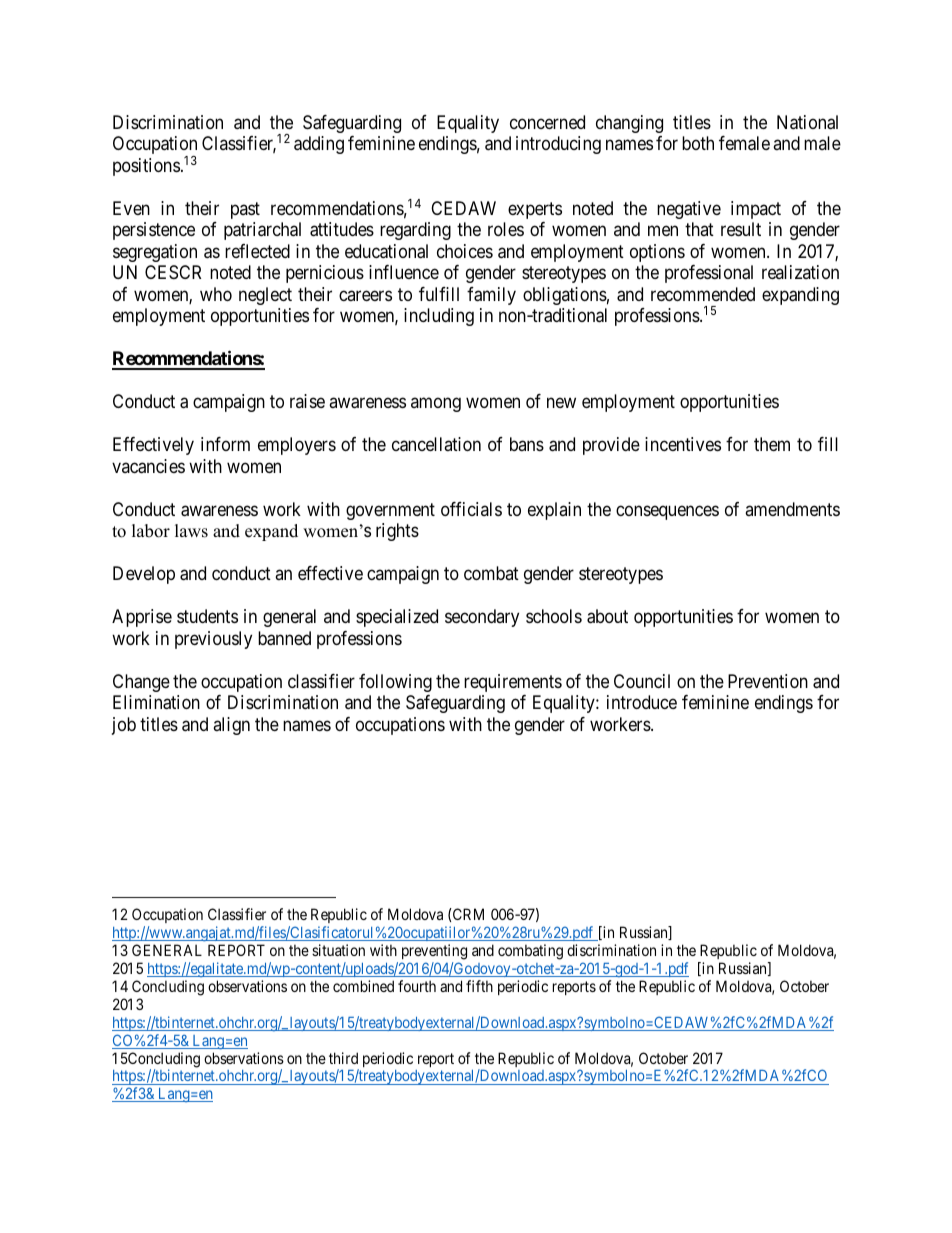 The width and height of the screenshot is (952, 1233). I want to click on third, so click(343, 1058).
